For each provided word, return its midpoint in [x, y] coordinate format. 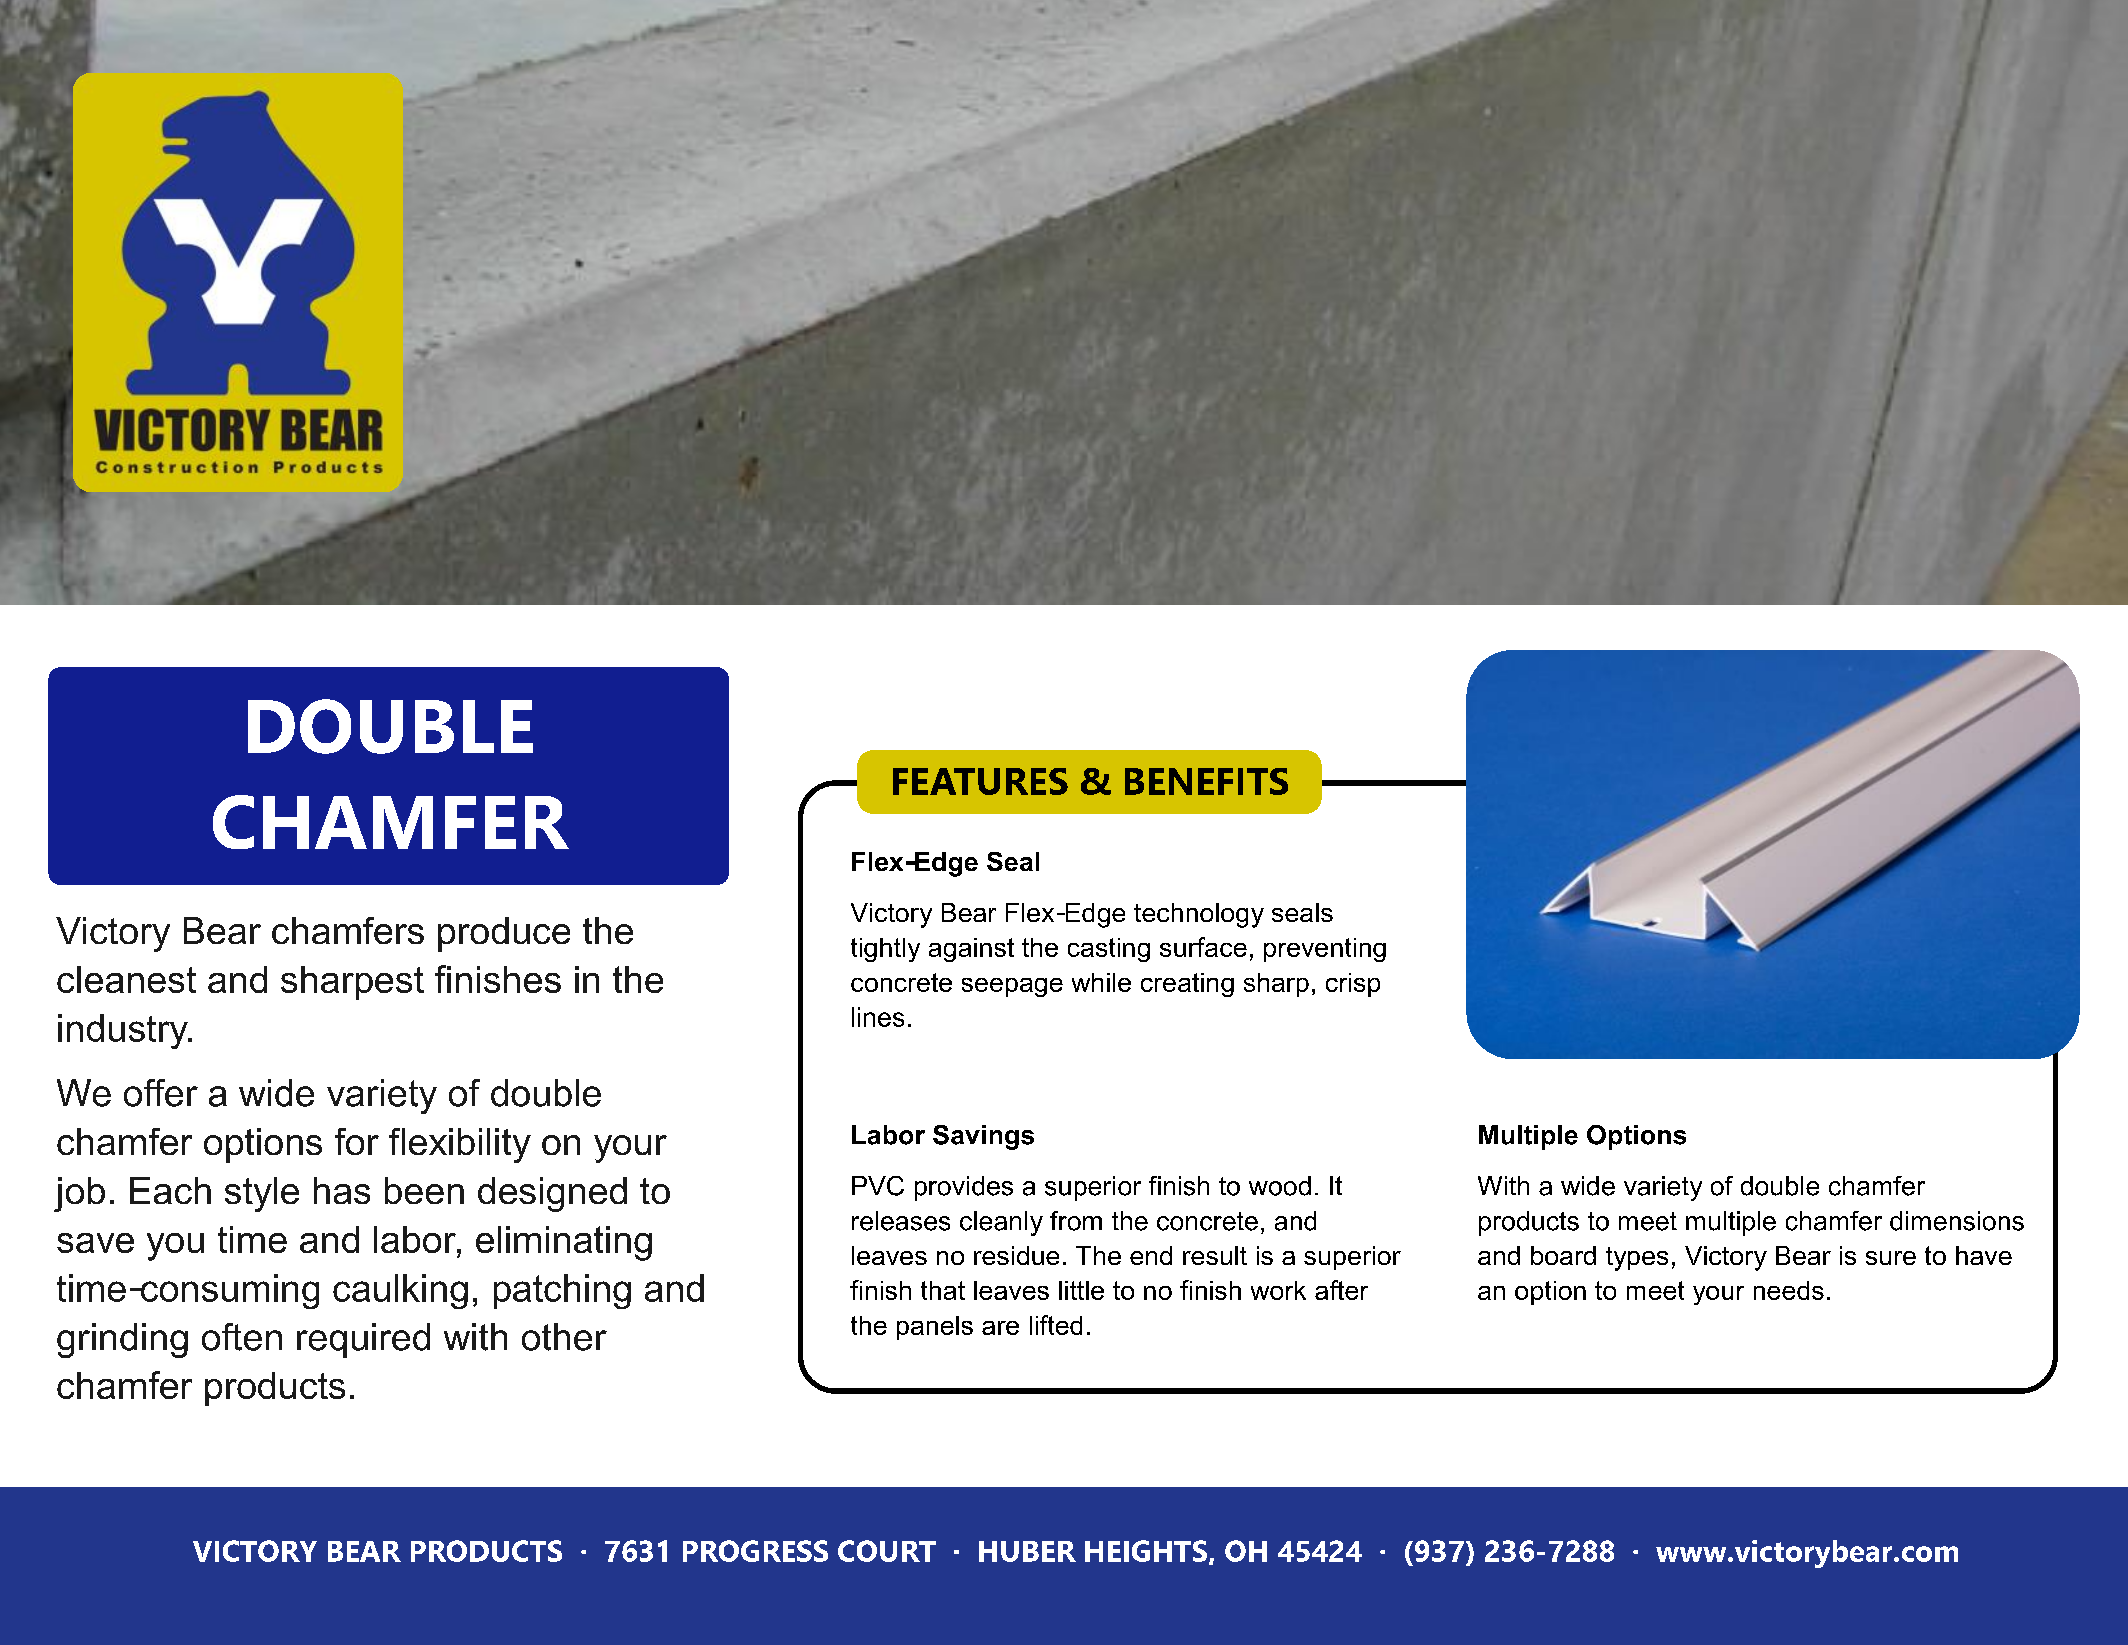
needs [1789, 1290]
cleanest [126, 979]
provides [964, 1188]
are [1000, 1328]
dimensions [1957, 1221]
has [342, 1190]
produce [504, 934]
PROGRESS [755, 1551]
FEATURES [980, 781]
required [363, 1340]
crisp [1353, 985]
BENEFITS [1206, 781]
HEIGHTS [1146, 1551]
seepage [1012, 987]
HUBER [1027, 1551]
